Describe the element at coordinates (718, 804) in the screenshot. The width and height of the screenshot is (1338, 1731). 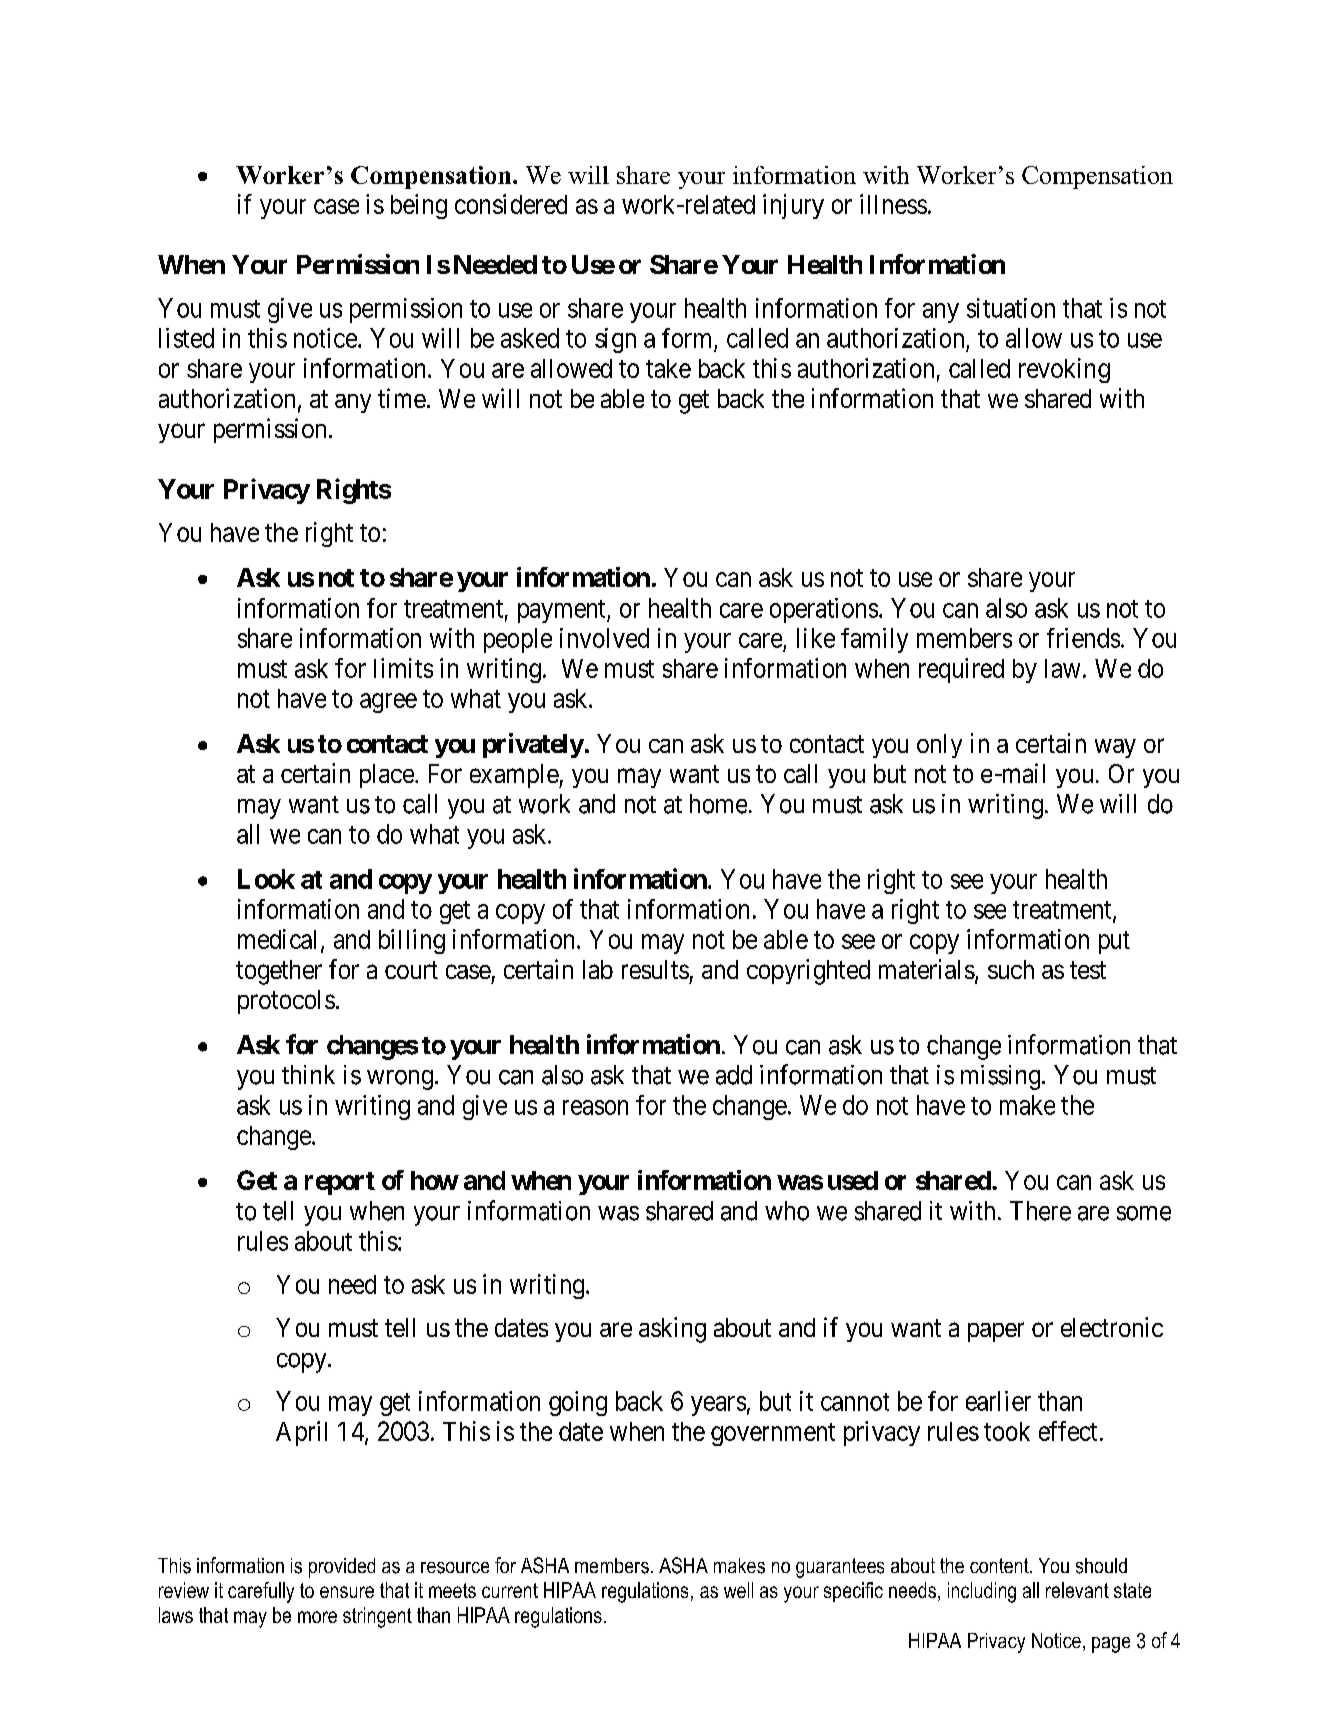
I see `home` at that location.
